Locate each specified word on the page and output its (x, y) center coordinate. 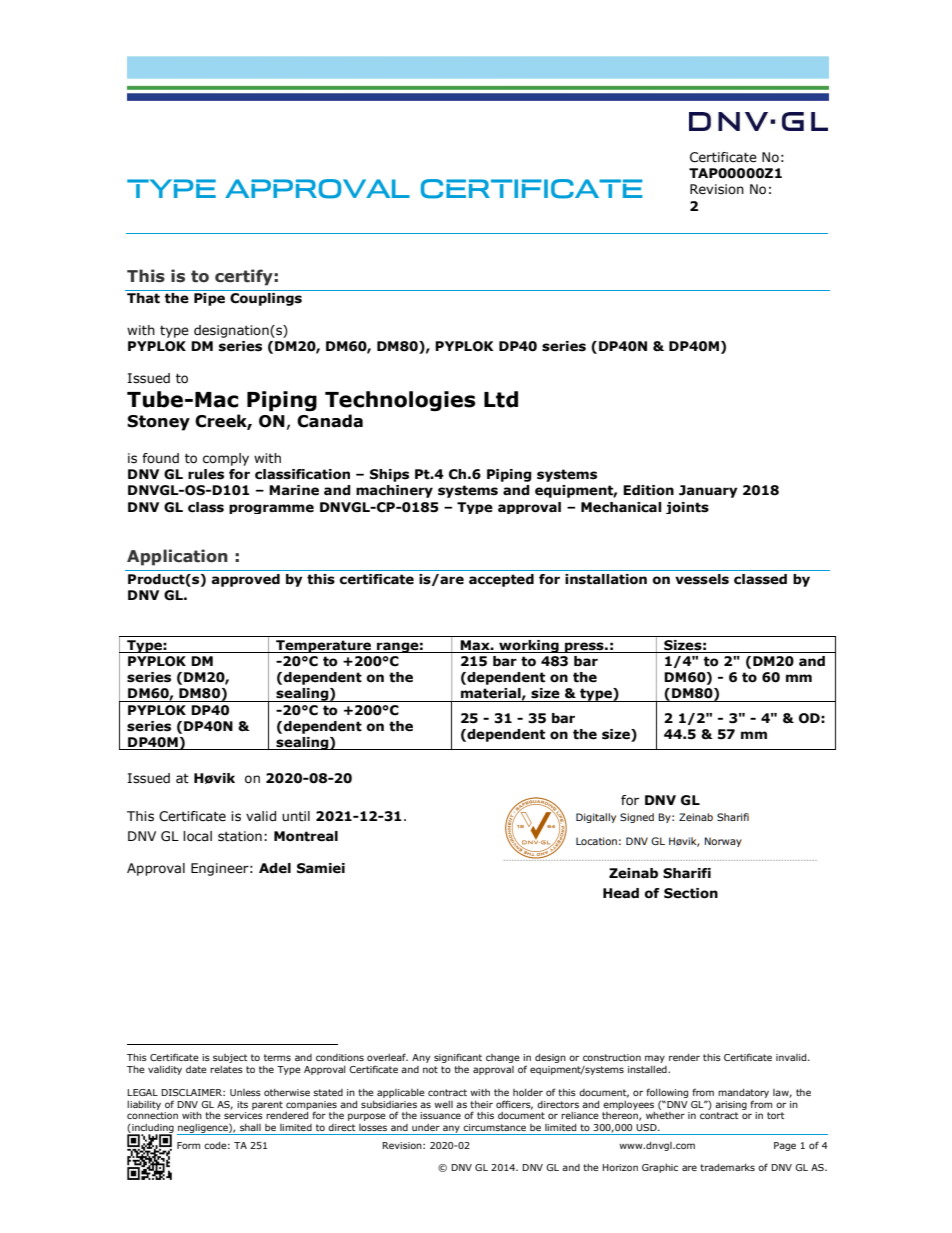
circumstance (494, 1127)
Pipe (209, 299)
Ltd (501, 399)
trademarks (727, 1167)
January (708, 491)
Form (188, 1145)
